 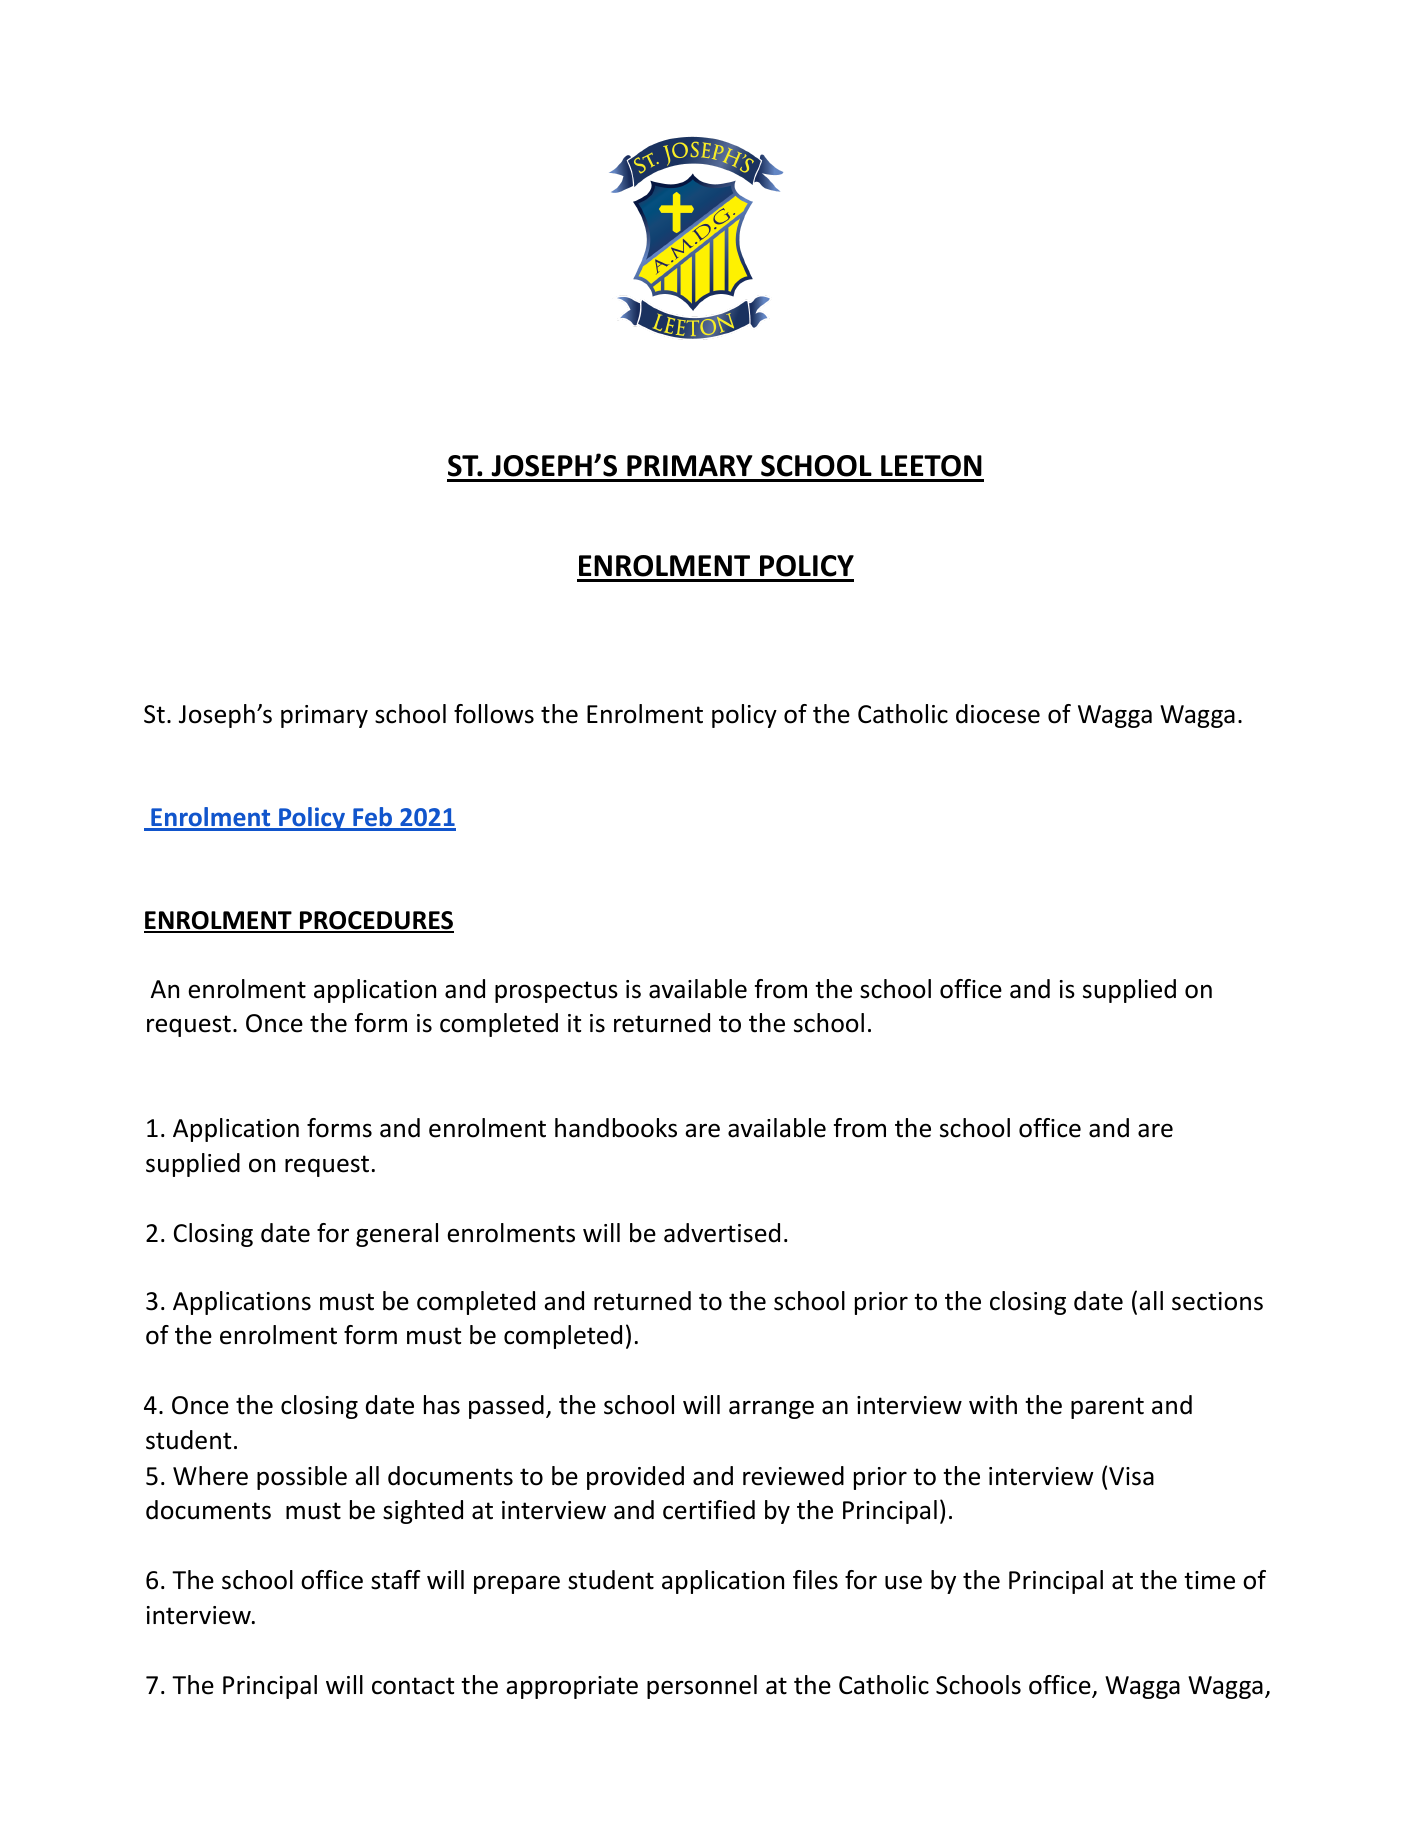 What do you see at coordinates (1209, 1580) in the document?
I see `time` at bounding box center [1209, 1580].
